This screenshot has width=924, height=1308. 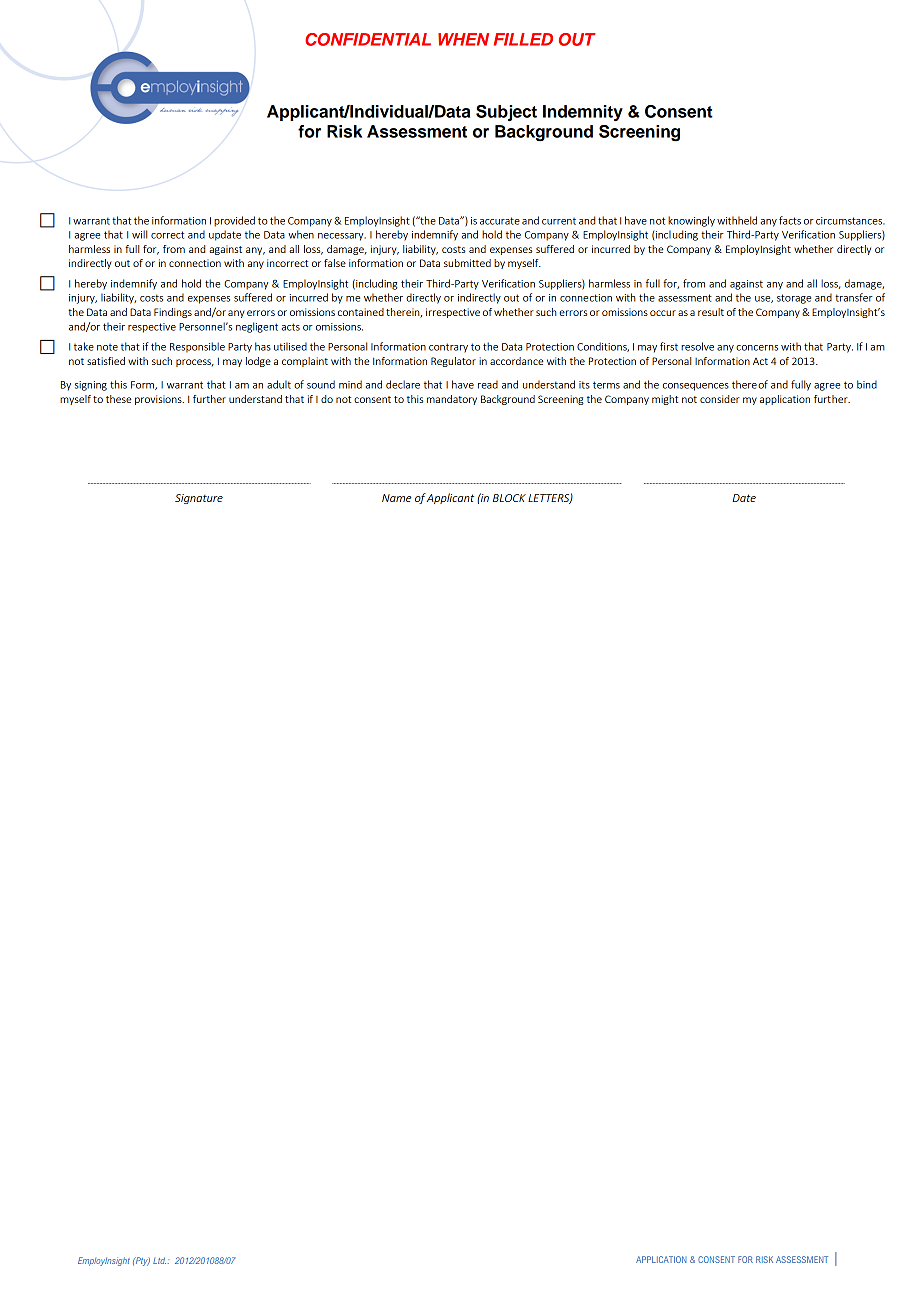 I want to click on provided, so click(x=234, y=221).
